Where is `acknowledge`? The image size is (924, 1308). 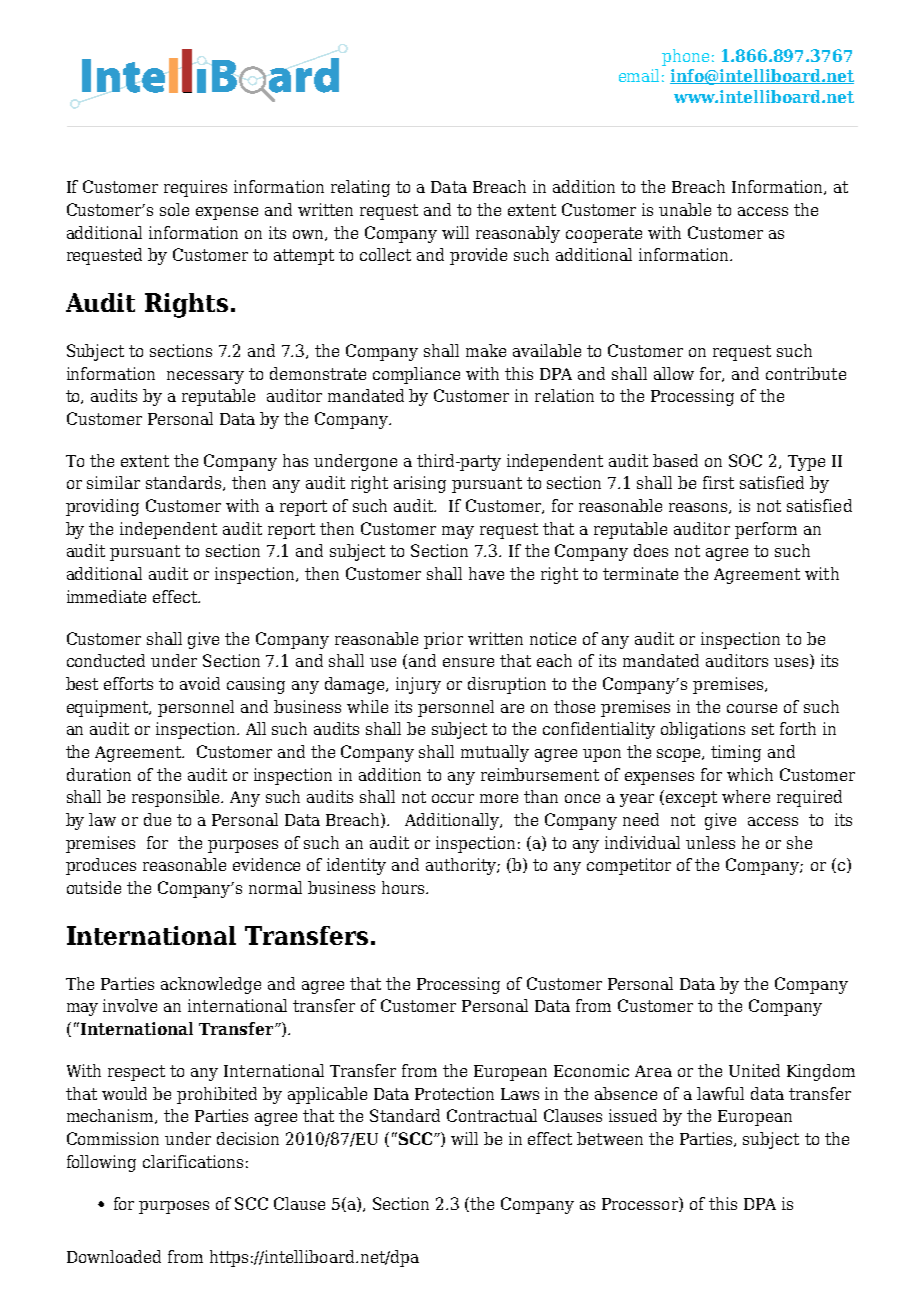
acknowledge is located at coordinates (211, 985).
